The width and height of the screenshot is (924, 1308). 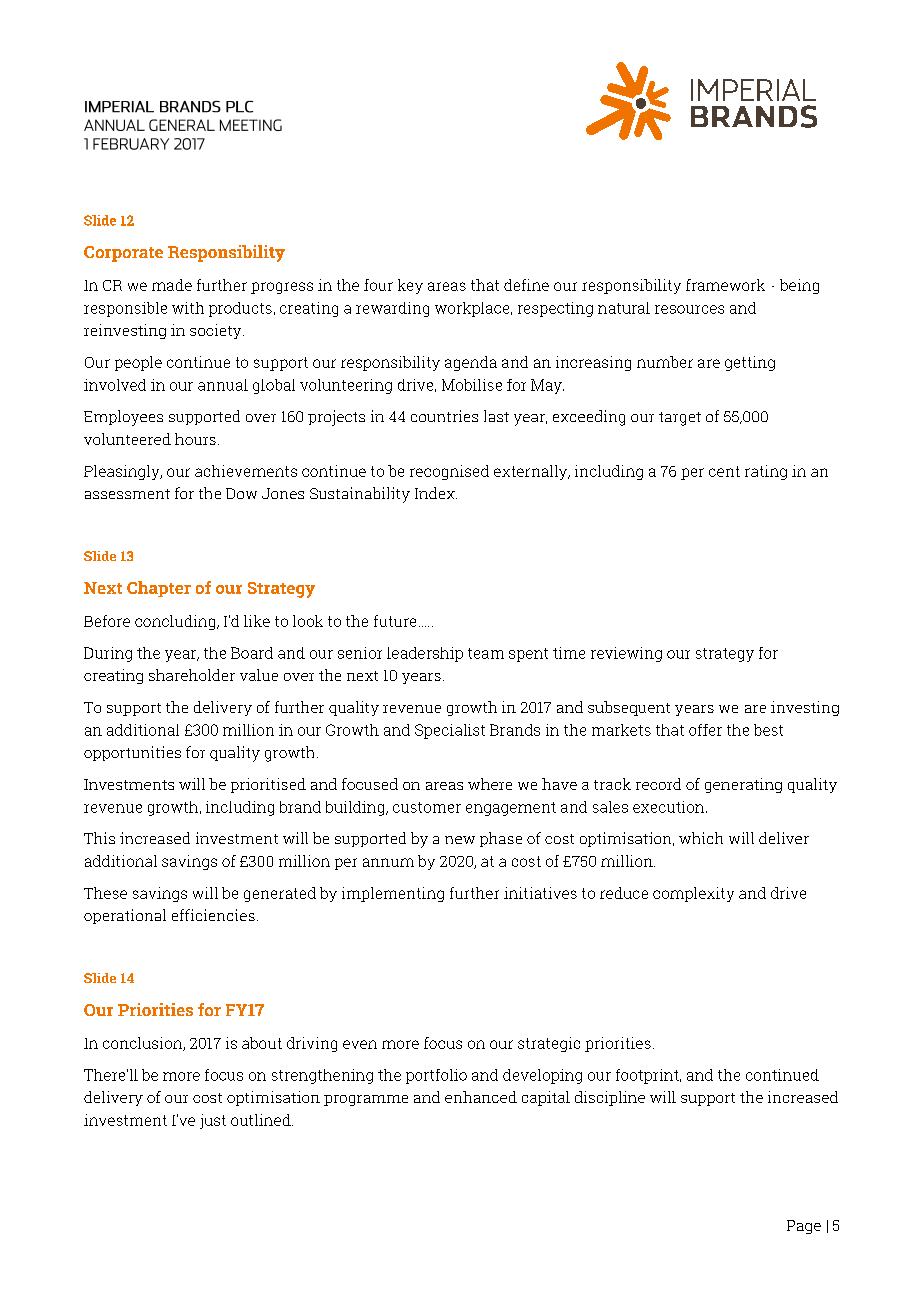 I want to click on just, so click(x=213, y=1121).
